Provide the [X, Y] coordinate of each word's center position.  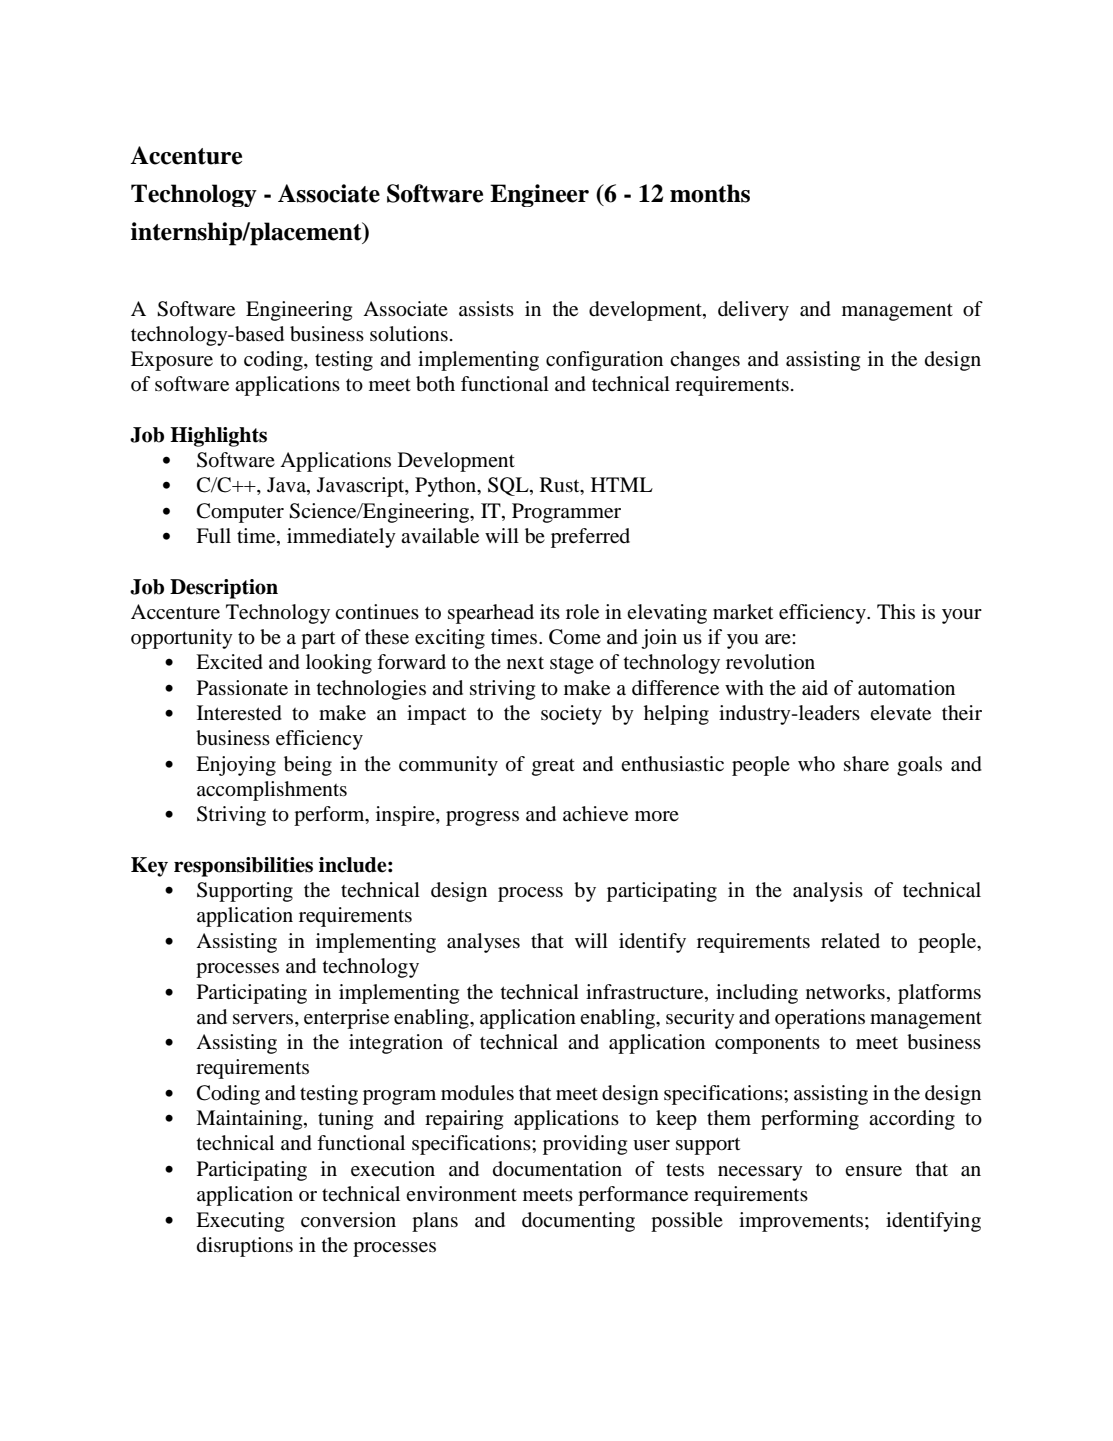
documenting [578, 1222]
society [571, 715]
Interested [239, 713]
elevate [900, 713]
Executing [240, 1222]
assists [486, 308]
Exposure [172, 361]
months [710, 193]
